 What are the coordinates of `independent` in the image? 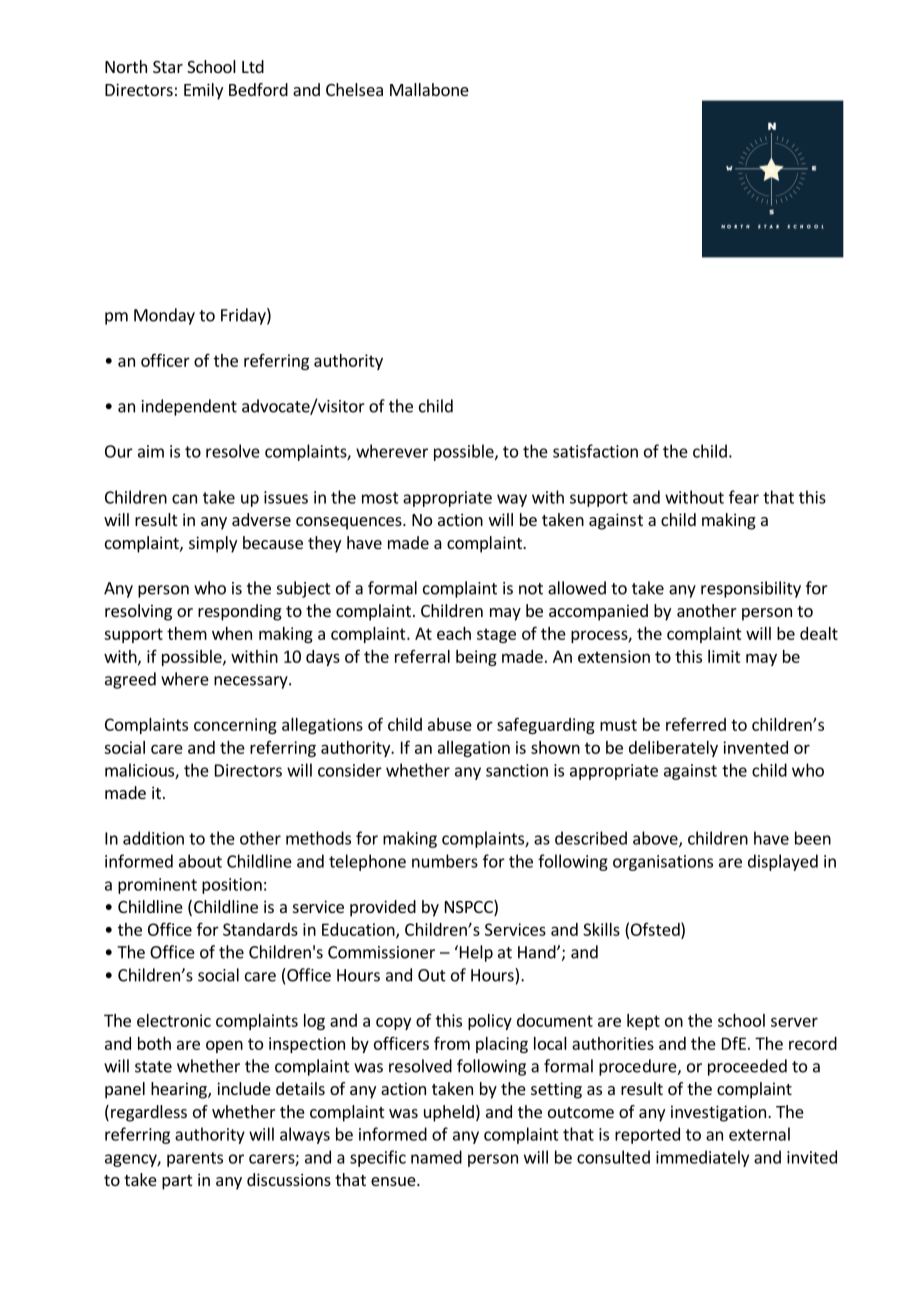 It's located at (189, 407).
